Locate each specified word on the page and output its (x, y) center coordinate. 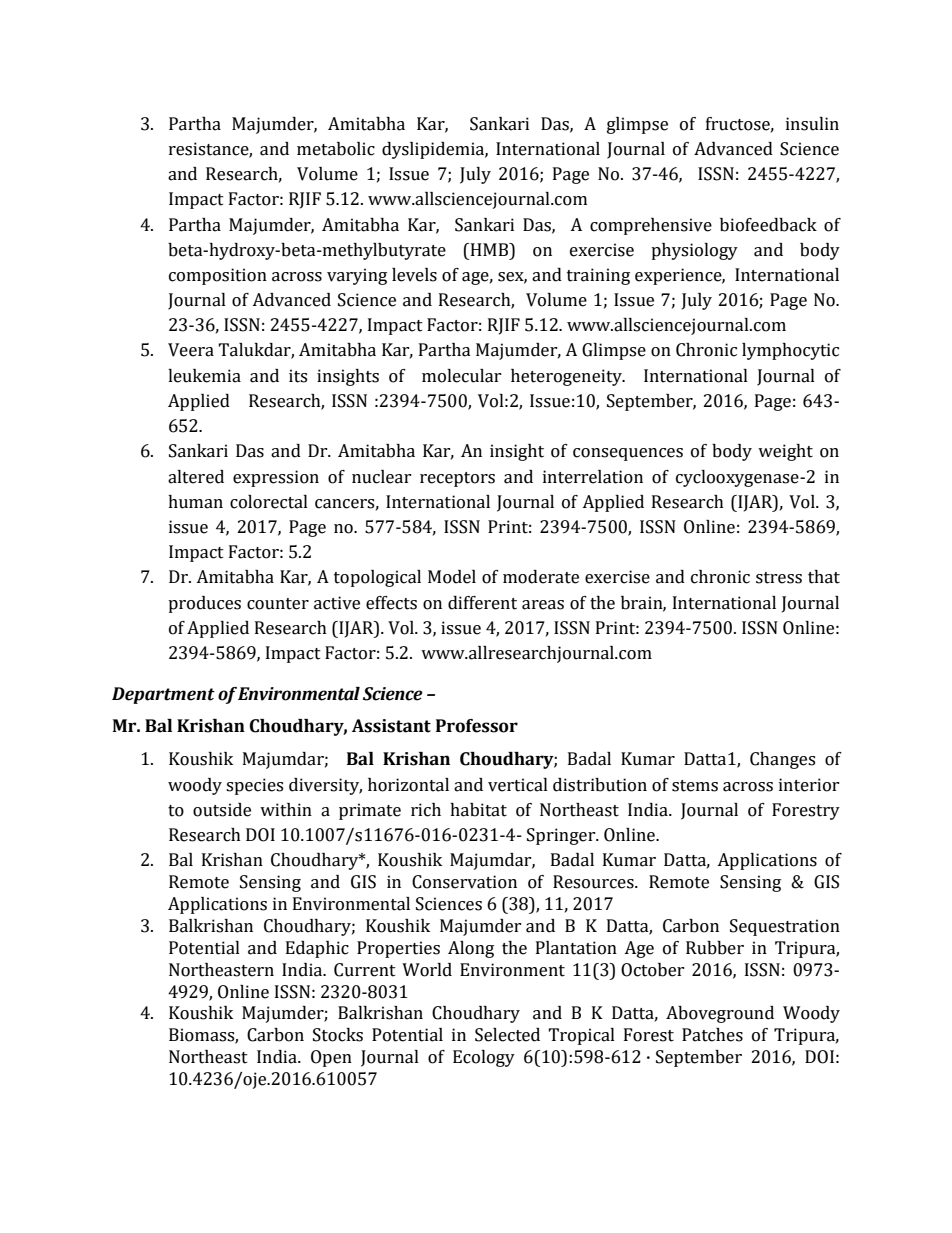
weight (785, 452)
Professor (477, 726)
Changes (782, 760)
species (254, 786)
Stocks (338, 1035)
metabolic (336, 149)
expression (276, 478)
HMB (489, 249)
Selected (507, 1035)
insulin (812, 124)
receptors (457, 479)
